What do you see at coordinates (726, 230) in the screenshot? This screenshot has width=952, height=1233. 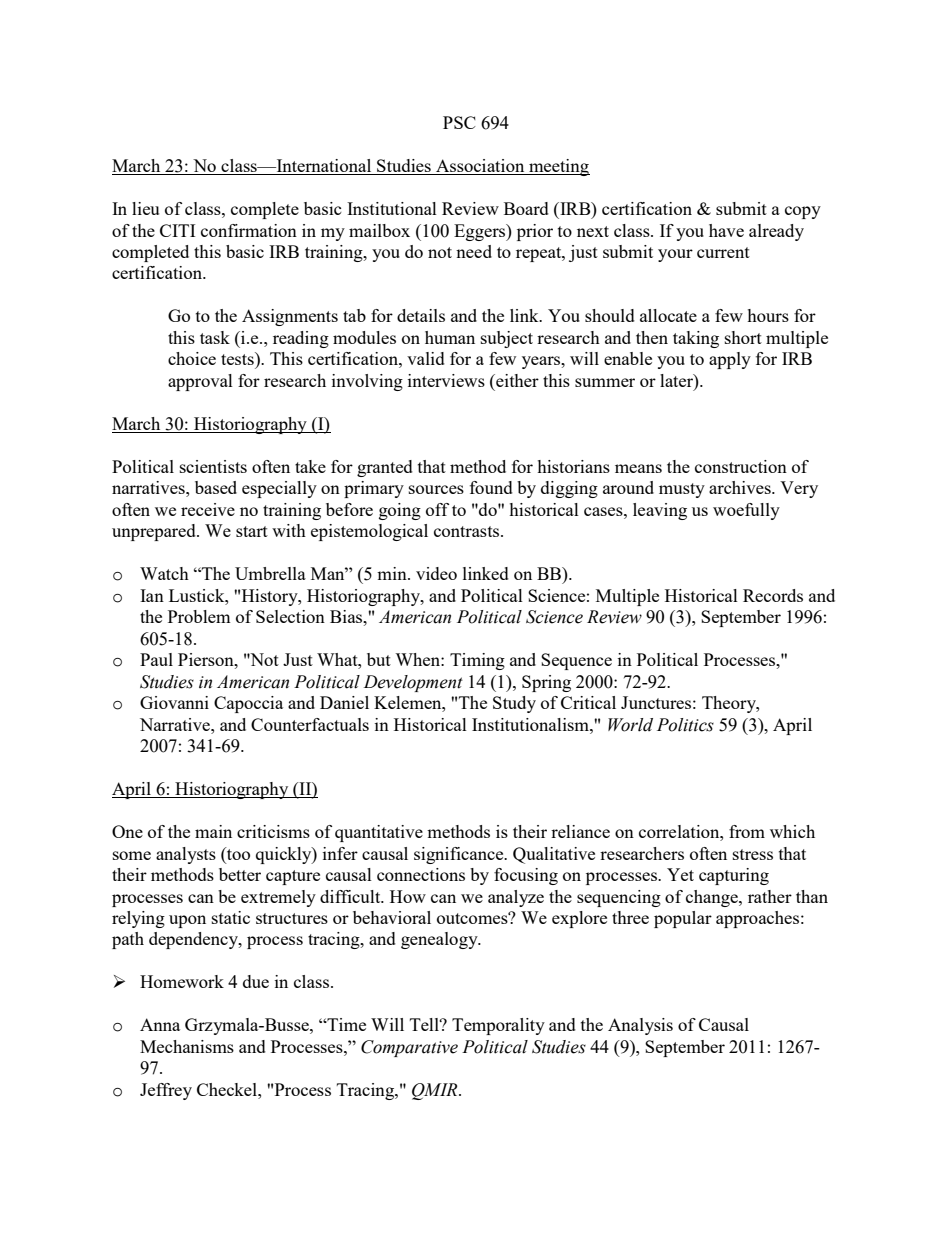 I see `have` at bounding box center [726, 230].
